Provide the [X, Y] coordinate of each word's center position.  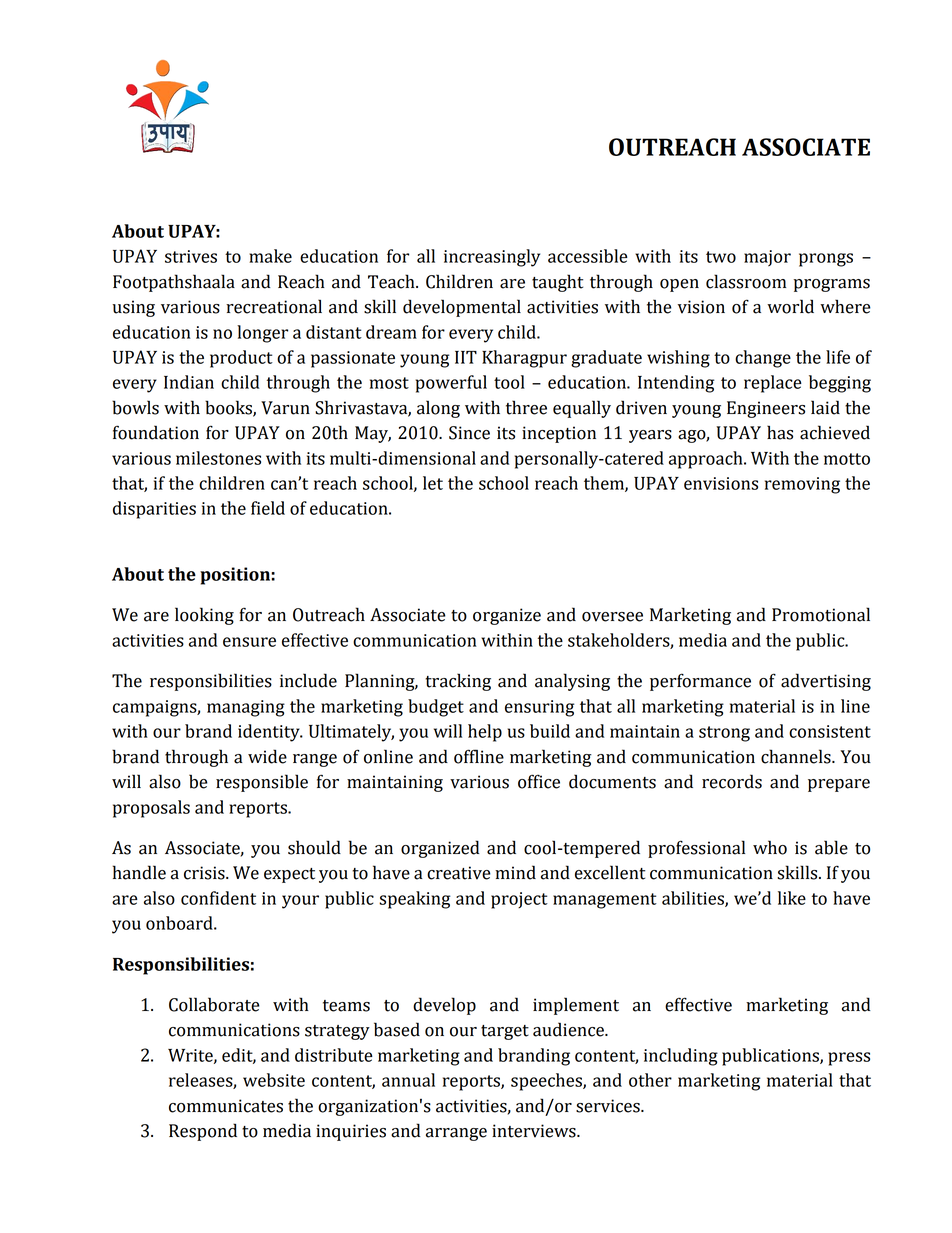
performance [700, 682]
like [792, 898]
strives [191, 256]
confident [218, 898]
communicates [226, 1106]
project [519, 900]
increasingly [492, 258]
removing [802, 485]
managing [246, 708]
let [433, 483]
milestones [218, 458]
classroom [746, 281]
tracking [458, 682]
